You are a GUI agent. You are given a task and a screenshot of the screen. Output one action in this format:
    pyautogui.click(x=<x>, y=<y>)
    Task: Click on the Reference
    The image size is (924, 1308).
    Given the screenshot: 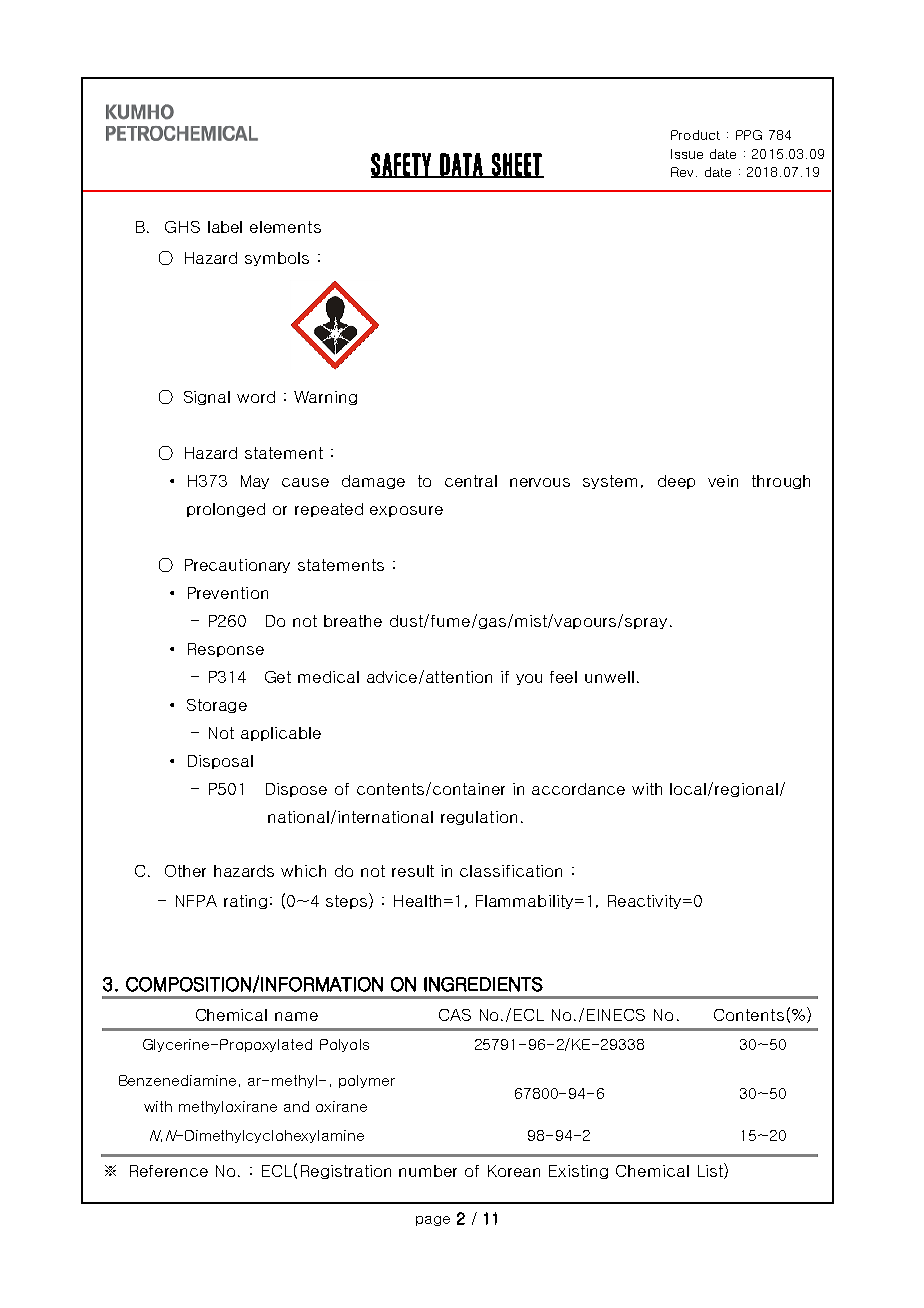 What is the action you would take?
    pyautogui.click(x=169, y=1171)
